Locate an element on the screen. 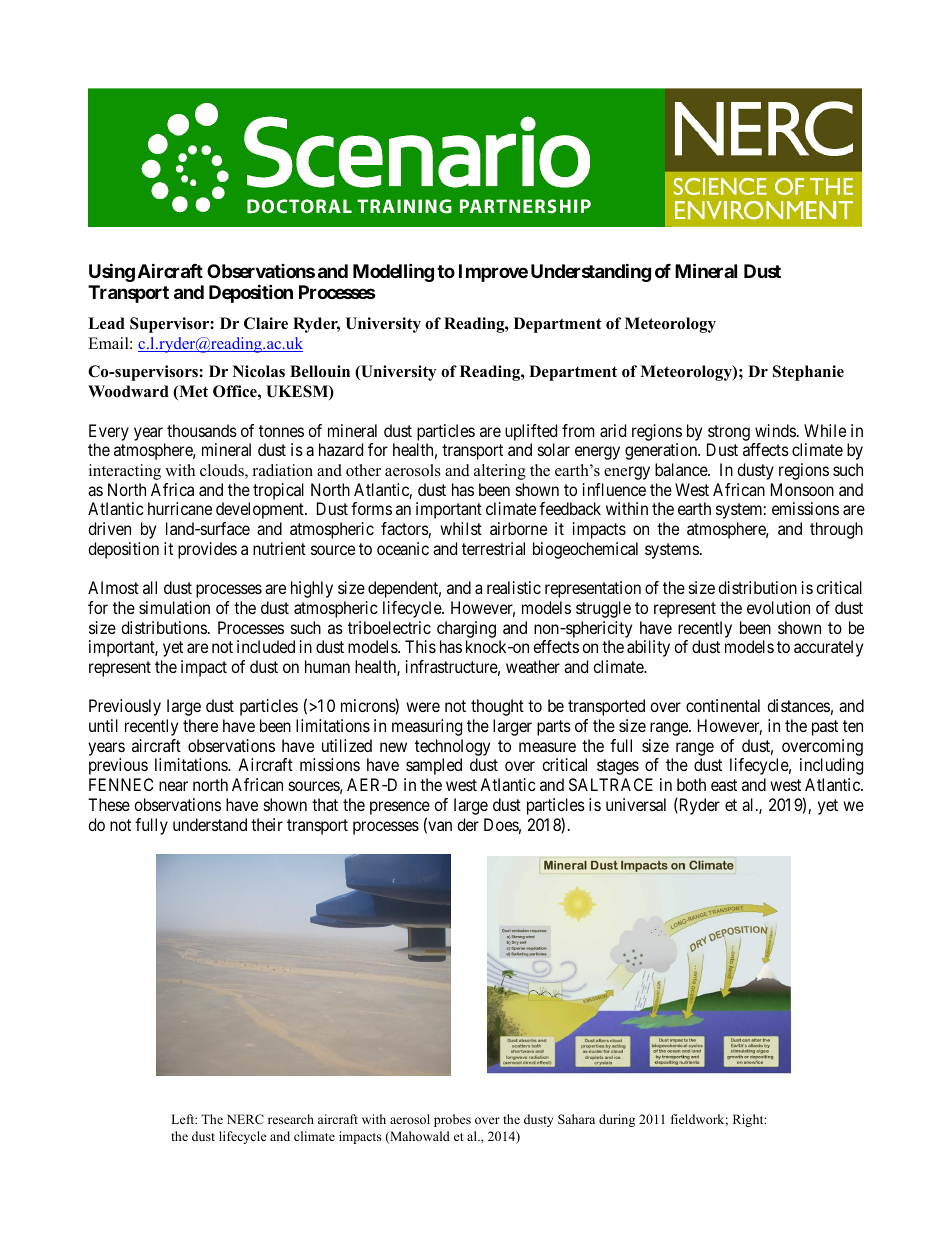  Stephanie is located at coordinates (808, 373).
